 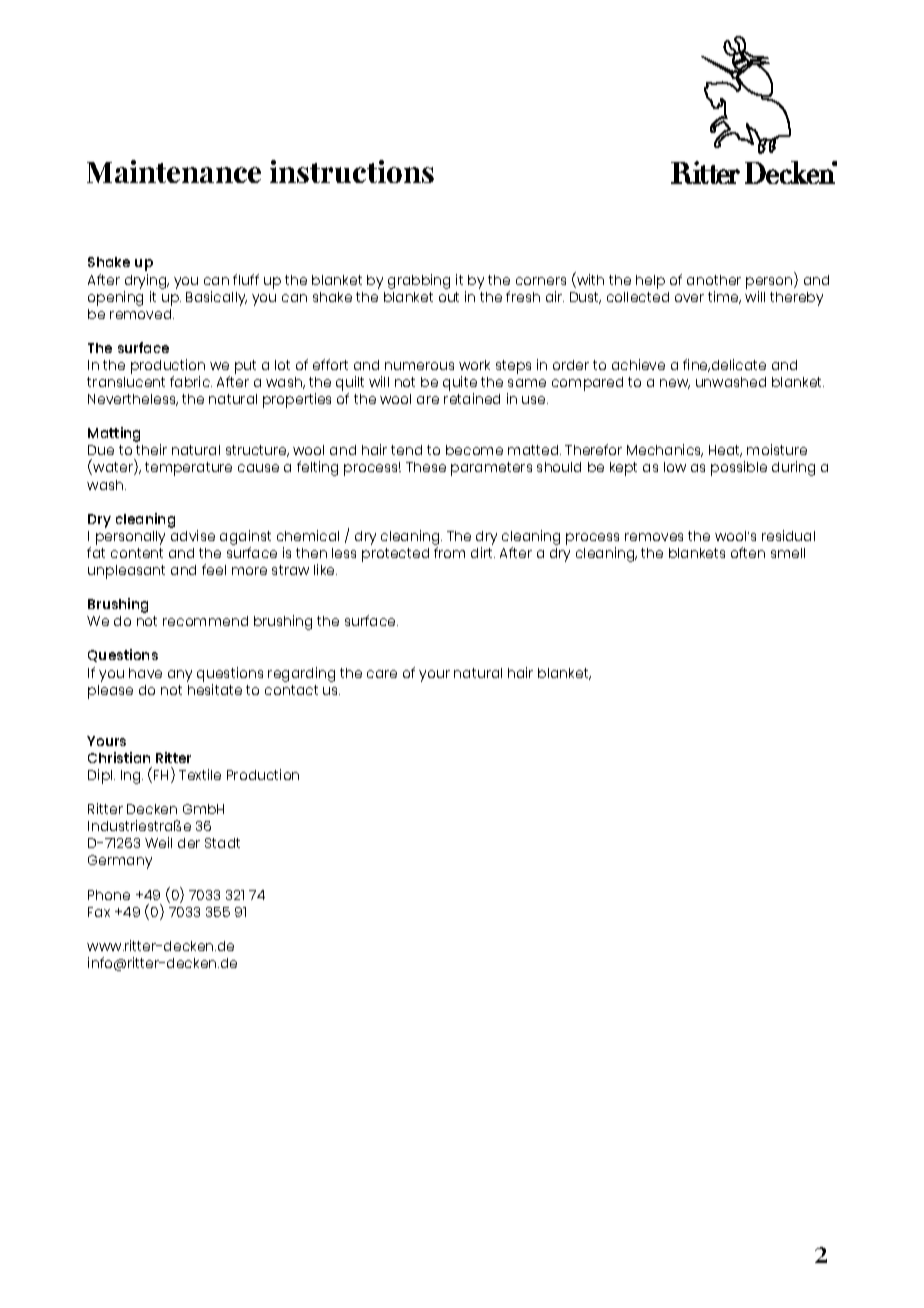 What do you see at coordinates (714, 280) in the image?
I see `another` at bounding box center [714, 280].
